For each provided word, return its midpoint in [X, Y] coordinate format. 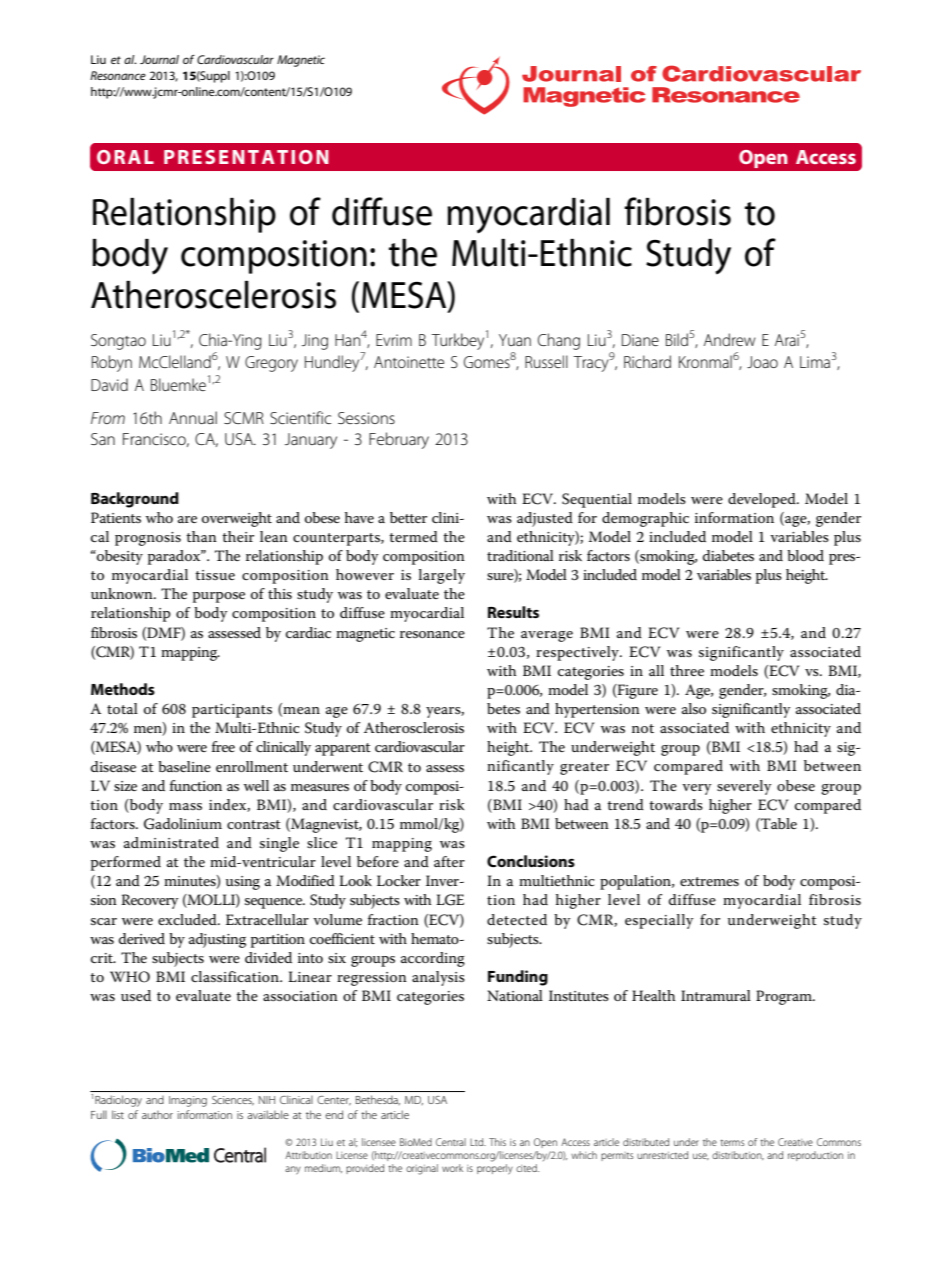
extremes [709, 881]
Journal [159, 59]
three [687, 670]
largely [442, 576]
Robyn [112, 363]
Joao [762, 362]
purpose [219, 597]
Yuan [515, 340]
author [157, 1115]
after [449, 861]
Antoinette [409, 362]
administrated [171, 842]
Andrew [730, 339]
